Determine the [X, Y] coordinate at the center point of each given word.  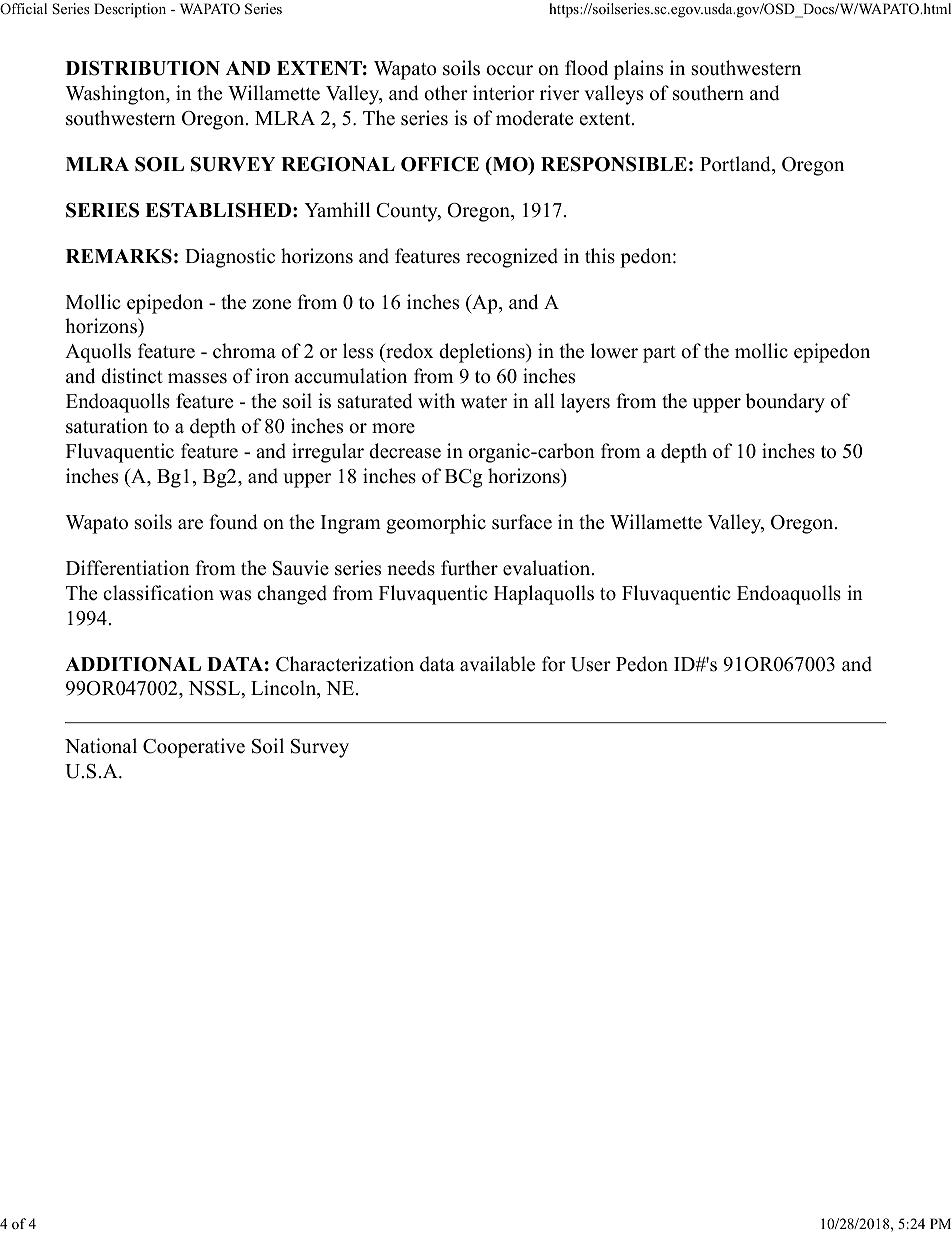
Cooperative [194, 748]
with [436, 400]
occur [509, 70]
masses [197, 378]
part [659, 354]
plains [638, 70]
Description [130, 10]
